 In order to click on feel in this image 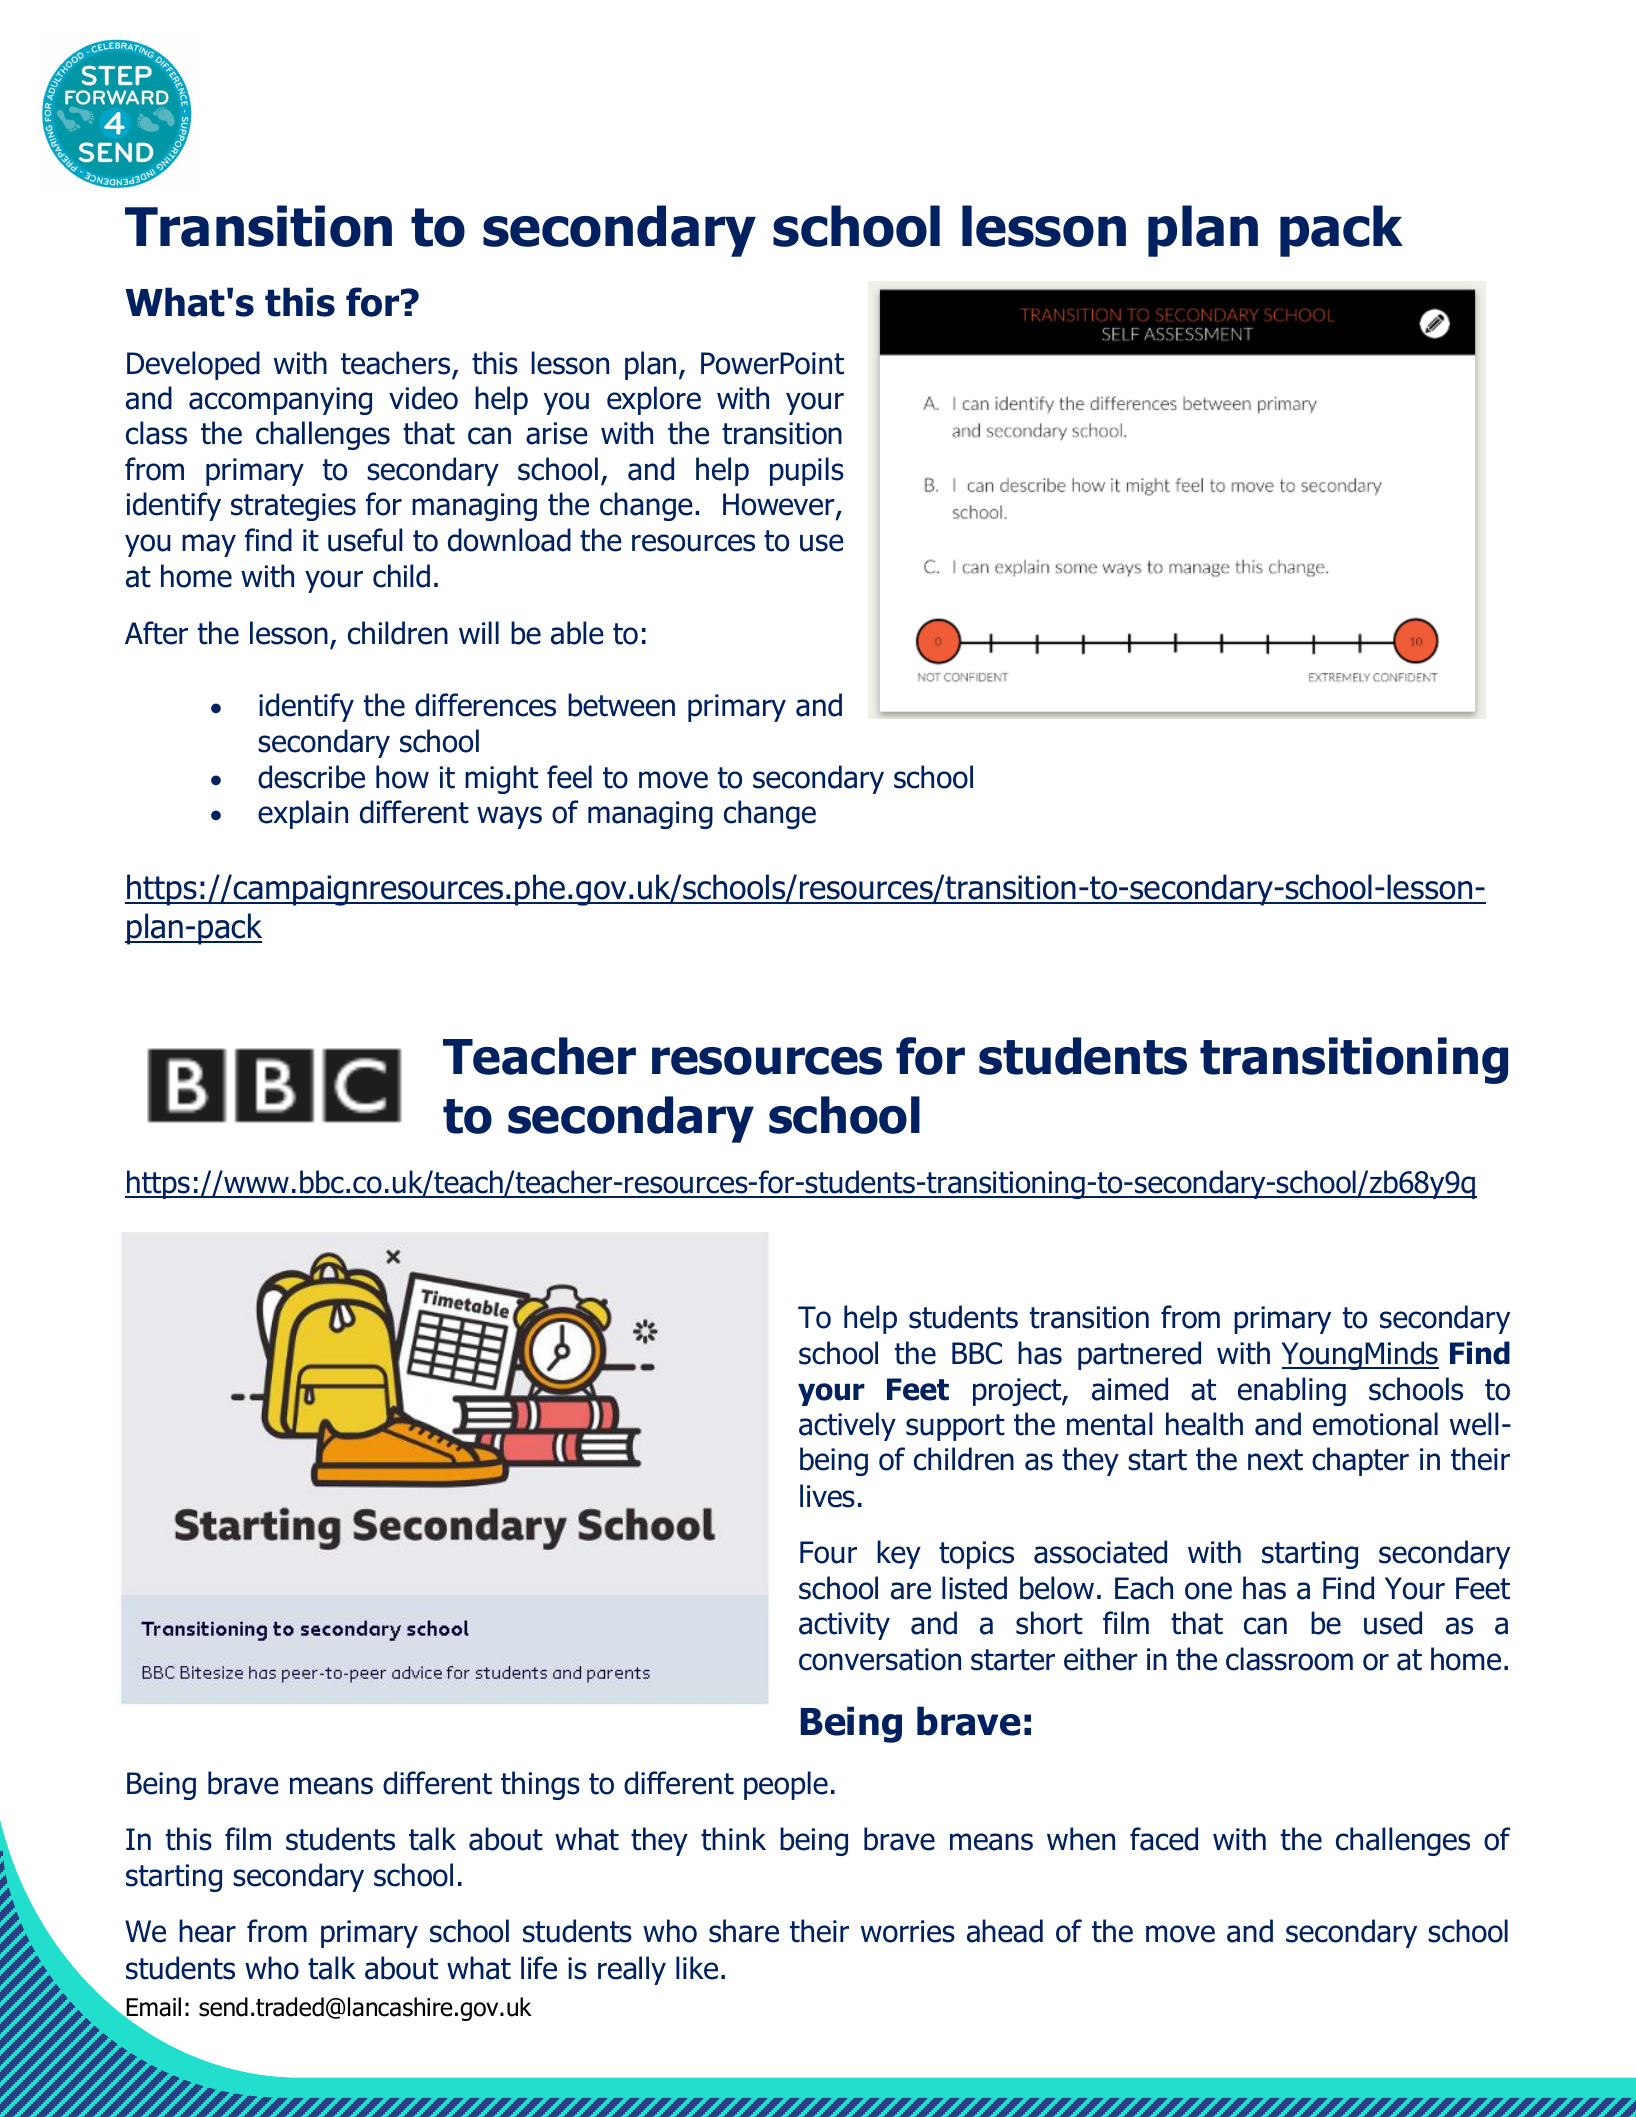, I will do `click(569, 777)`.
